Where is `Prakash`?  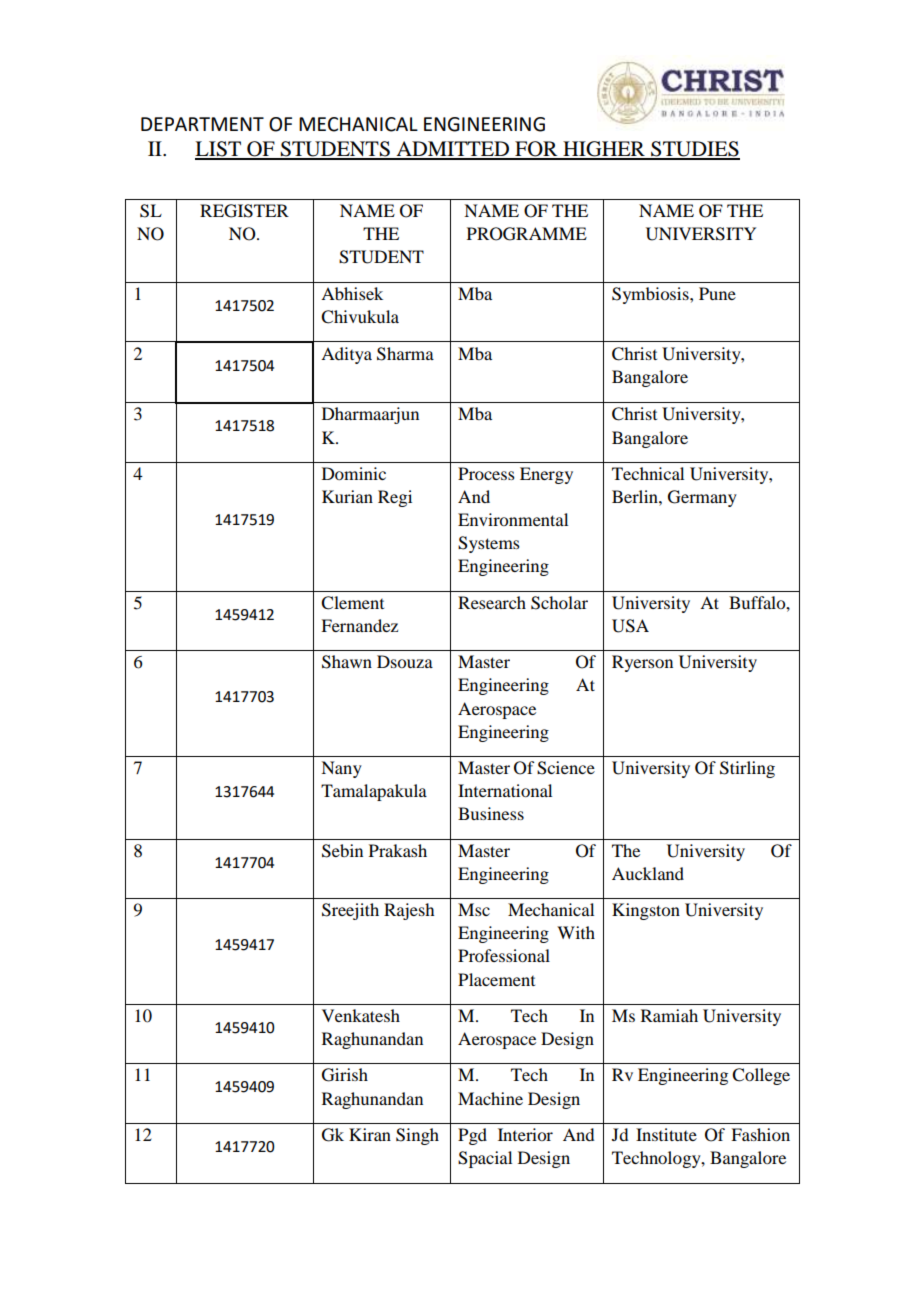
Prakash is located at coordinates (398, 850).
